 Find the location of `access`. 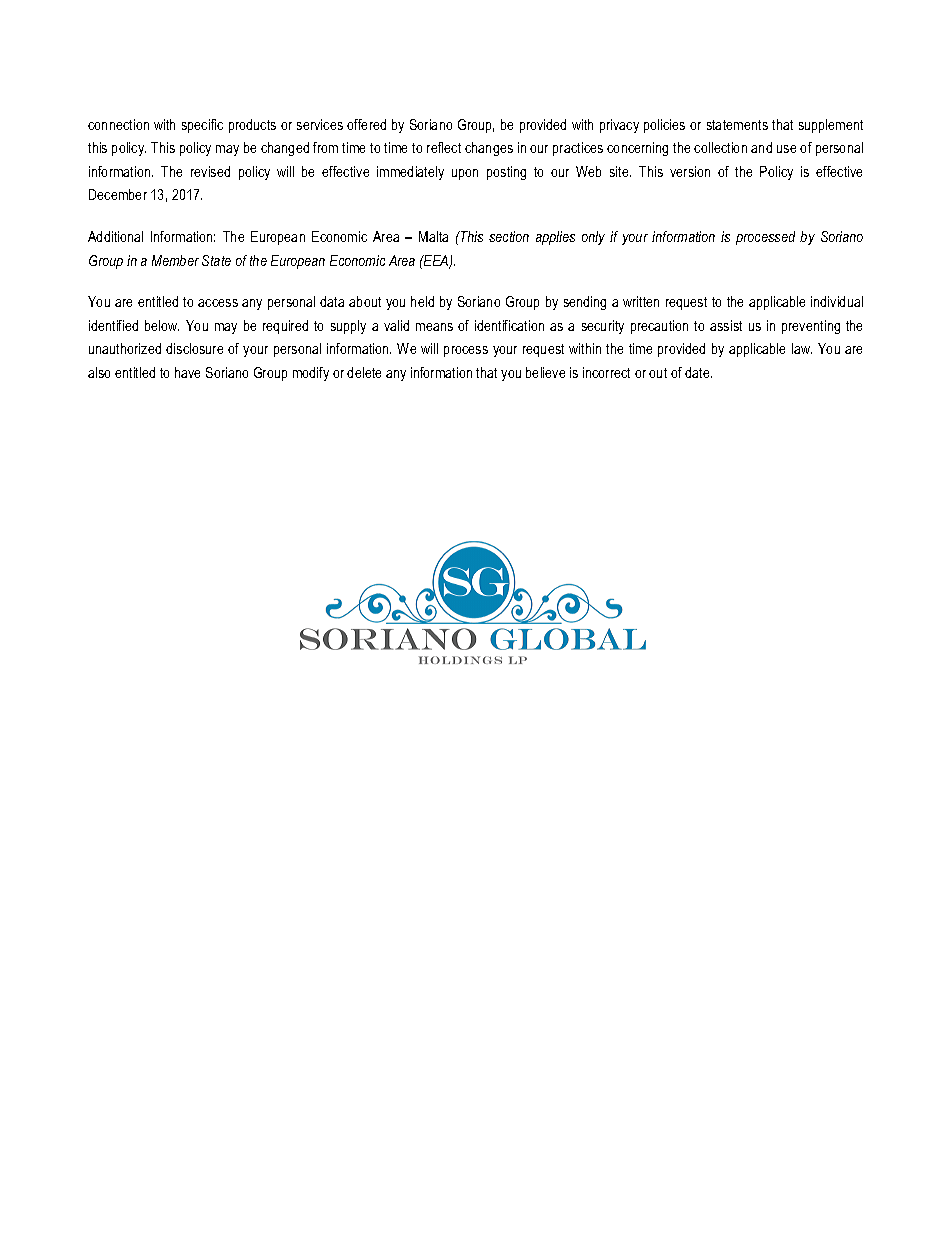

access is located at coordinates (218, 303).
